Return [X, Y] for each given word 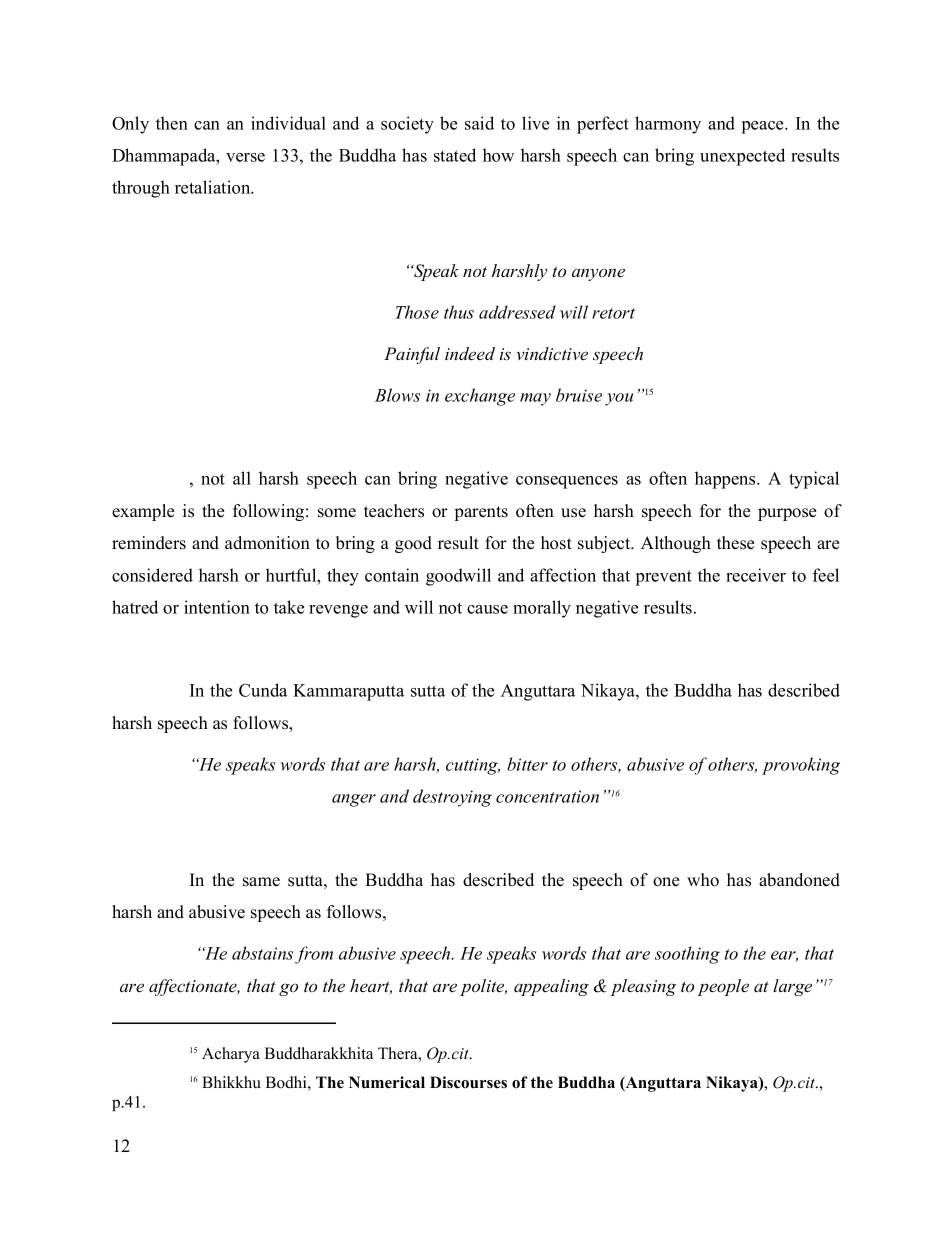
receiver [756, 575]
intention [217, 607]
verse [245, 157]
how [498, 155]
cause [487, 609]
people [723, 987]
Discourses [468, 1082]
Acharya [231, 1055]
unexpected [742, 157]
